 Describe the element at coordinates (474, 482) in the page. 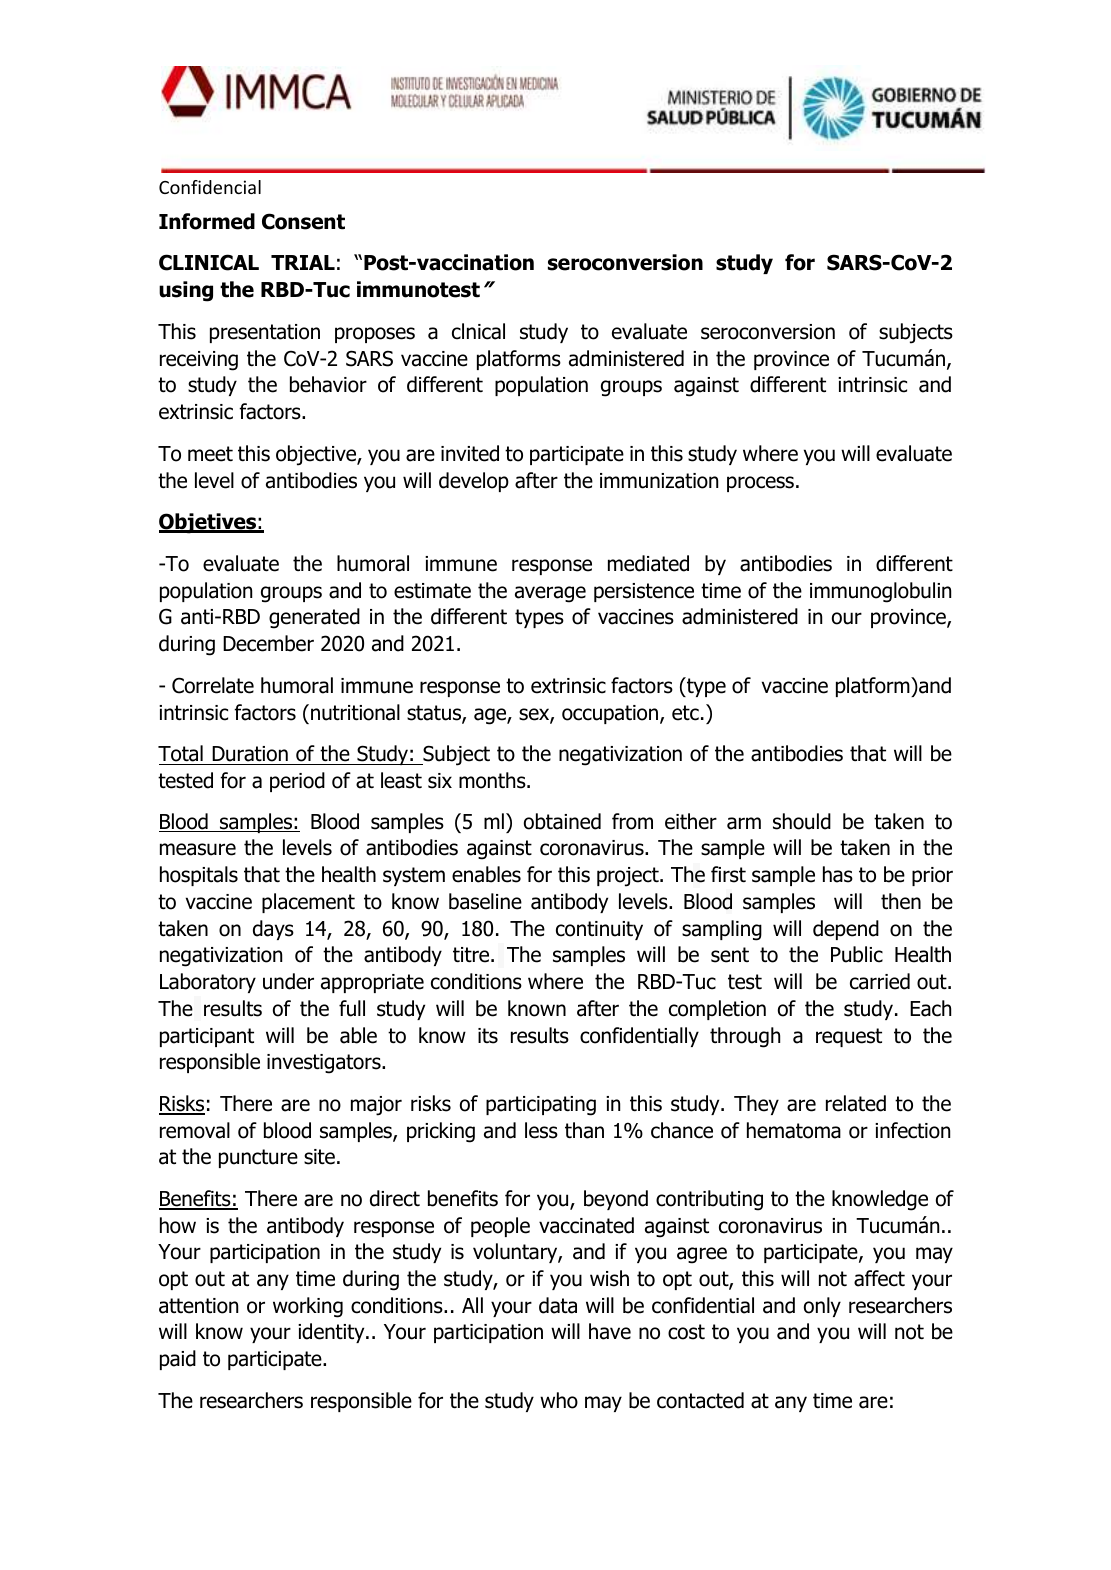

I see `develop` at that location.
